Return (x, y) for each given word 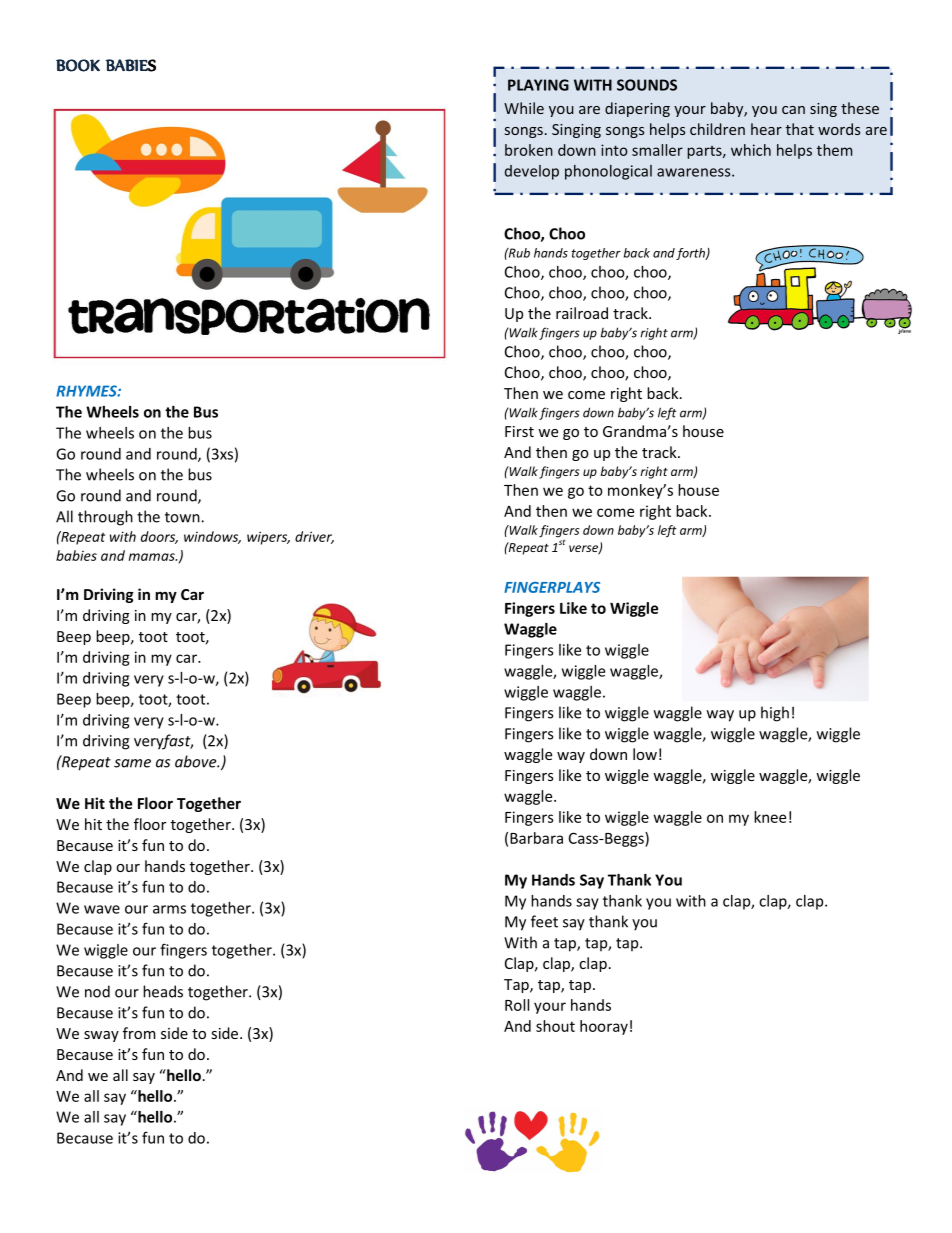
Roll (517, 1005)
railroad (582, 313)
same (132, 763)
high (775, 714)
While (524, 108)
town (183, 517)
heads (163, 991)
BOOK (78, 65)
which (751, 150)
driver (314, 537)
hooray (604, 1027)
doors (159, 537)
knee (770, 817)
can (793, 110)
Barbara (536, 838)
